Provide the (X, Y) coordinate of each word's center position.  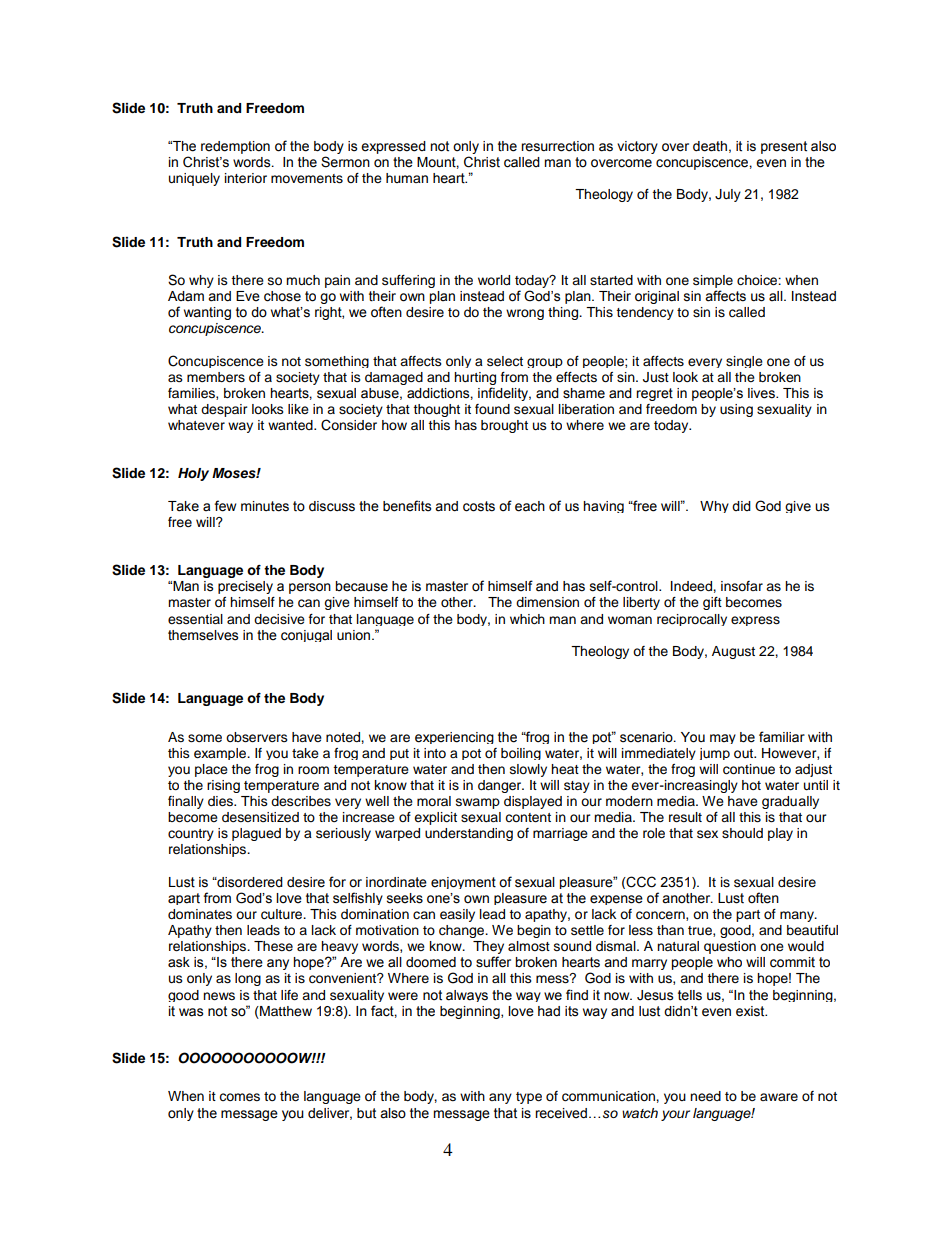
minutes (265, 506)
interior (246, 178)
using (736, 410)
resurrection (557, 146)
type (529, 1098)
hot (751, 785)
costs (479, 506)
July (728, 195)
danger (501, 786)
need (705, 1096)
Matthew (285, 1011)
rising (223, 786)
